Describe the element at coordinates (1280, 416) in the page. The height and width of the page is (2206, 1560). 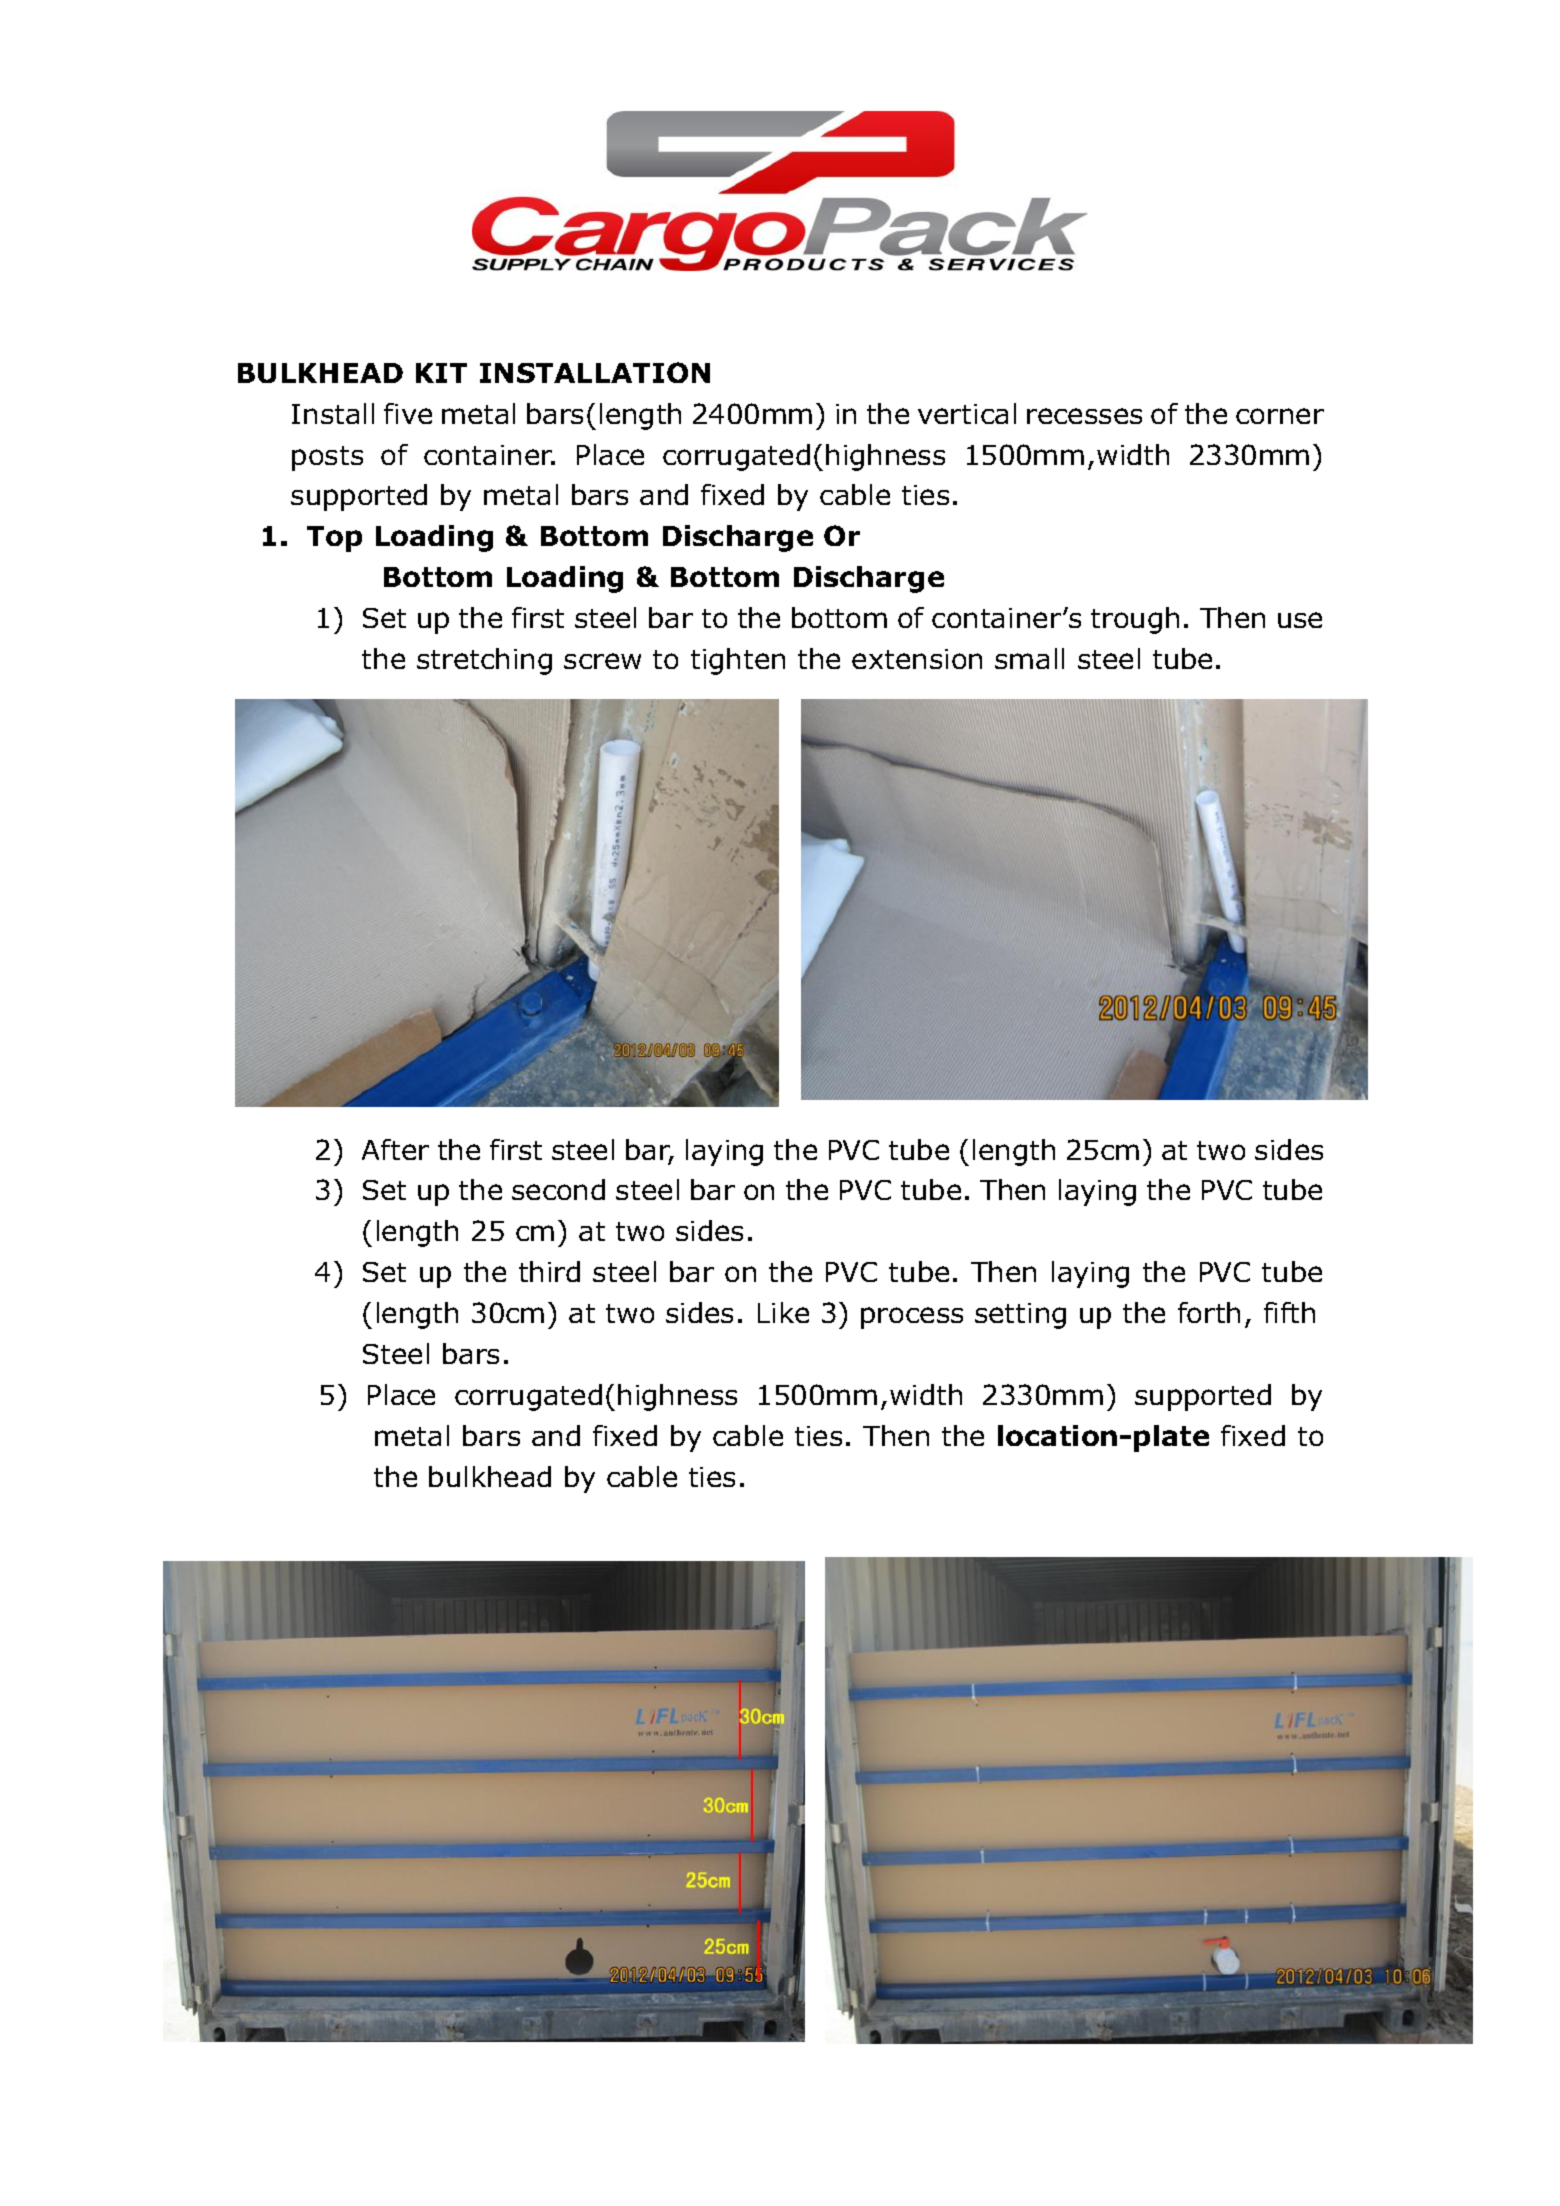
I see `corner` at that location.
